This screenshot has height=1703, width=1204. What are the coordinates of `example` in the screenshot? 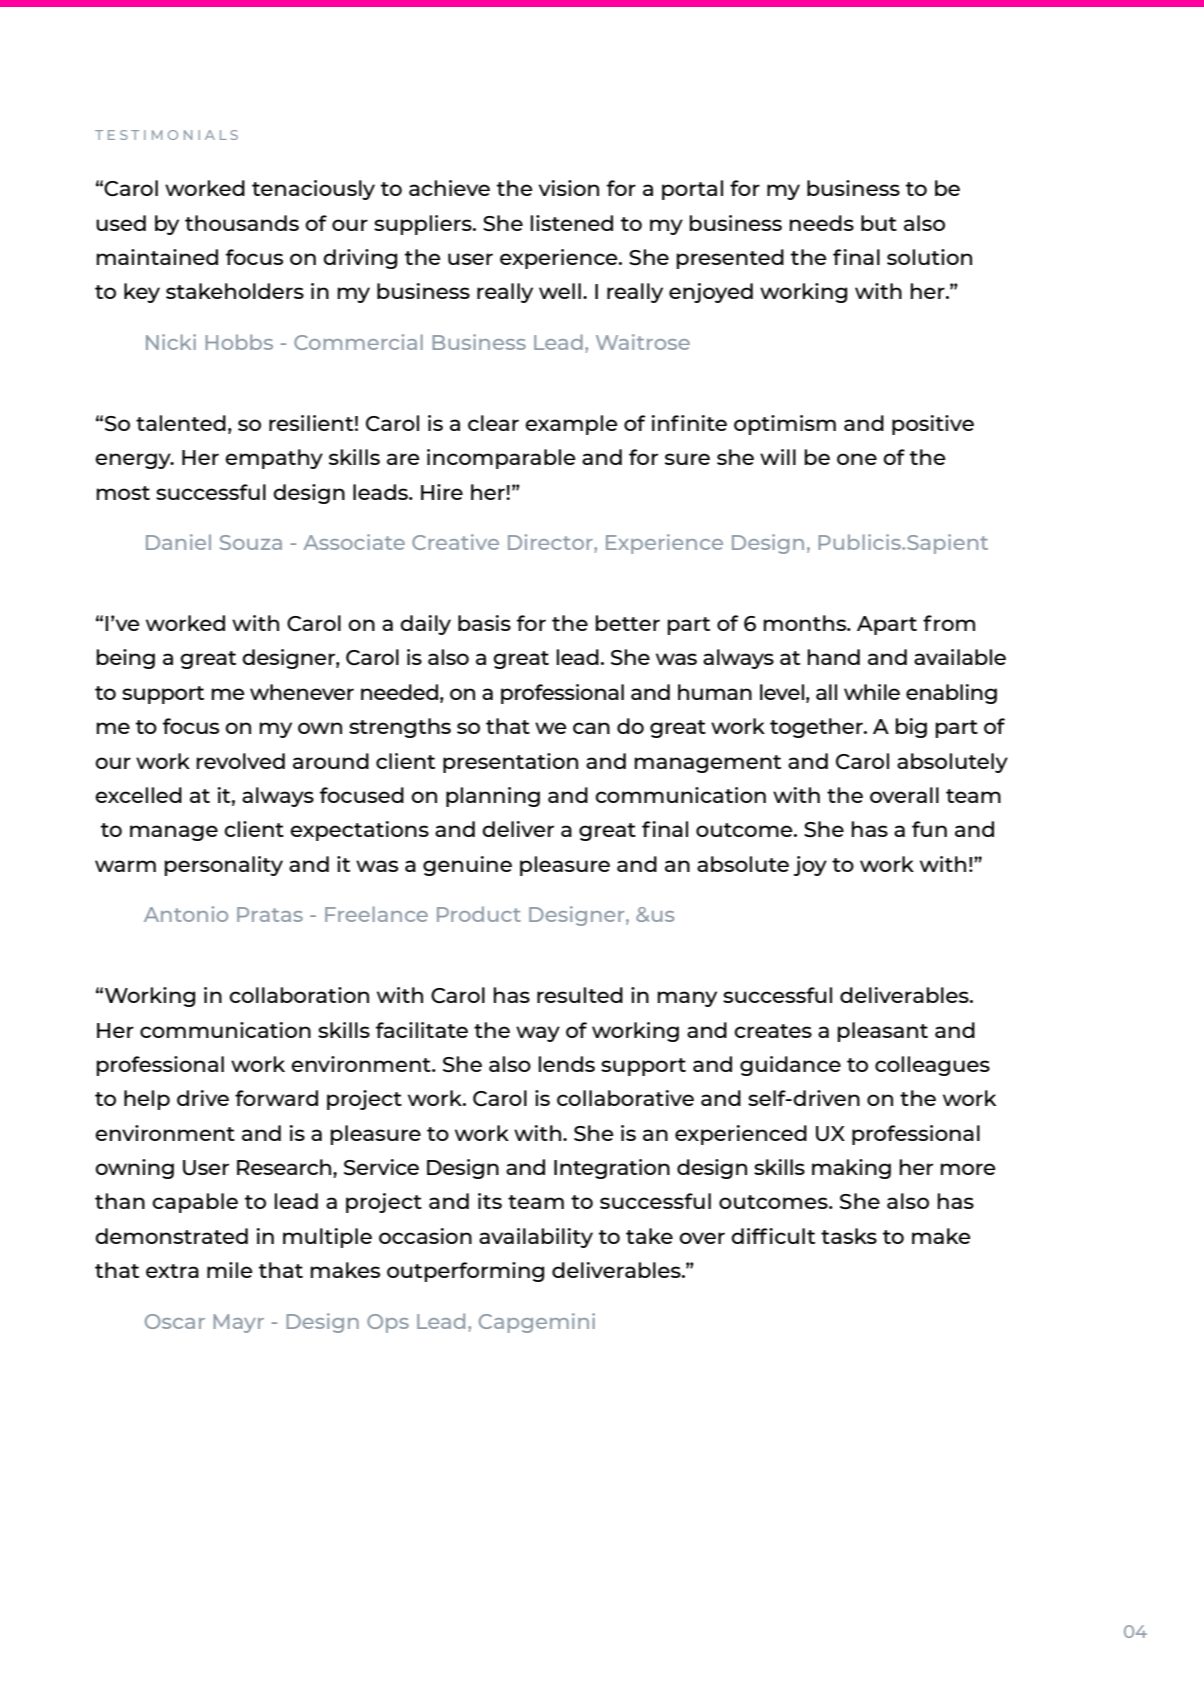 It's located at (571, 425).
